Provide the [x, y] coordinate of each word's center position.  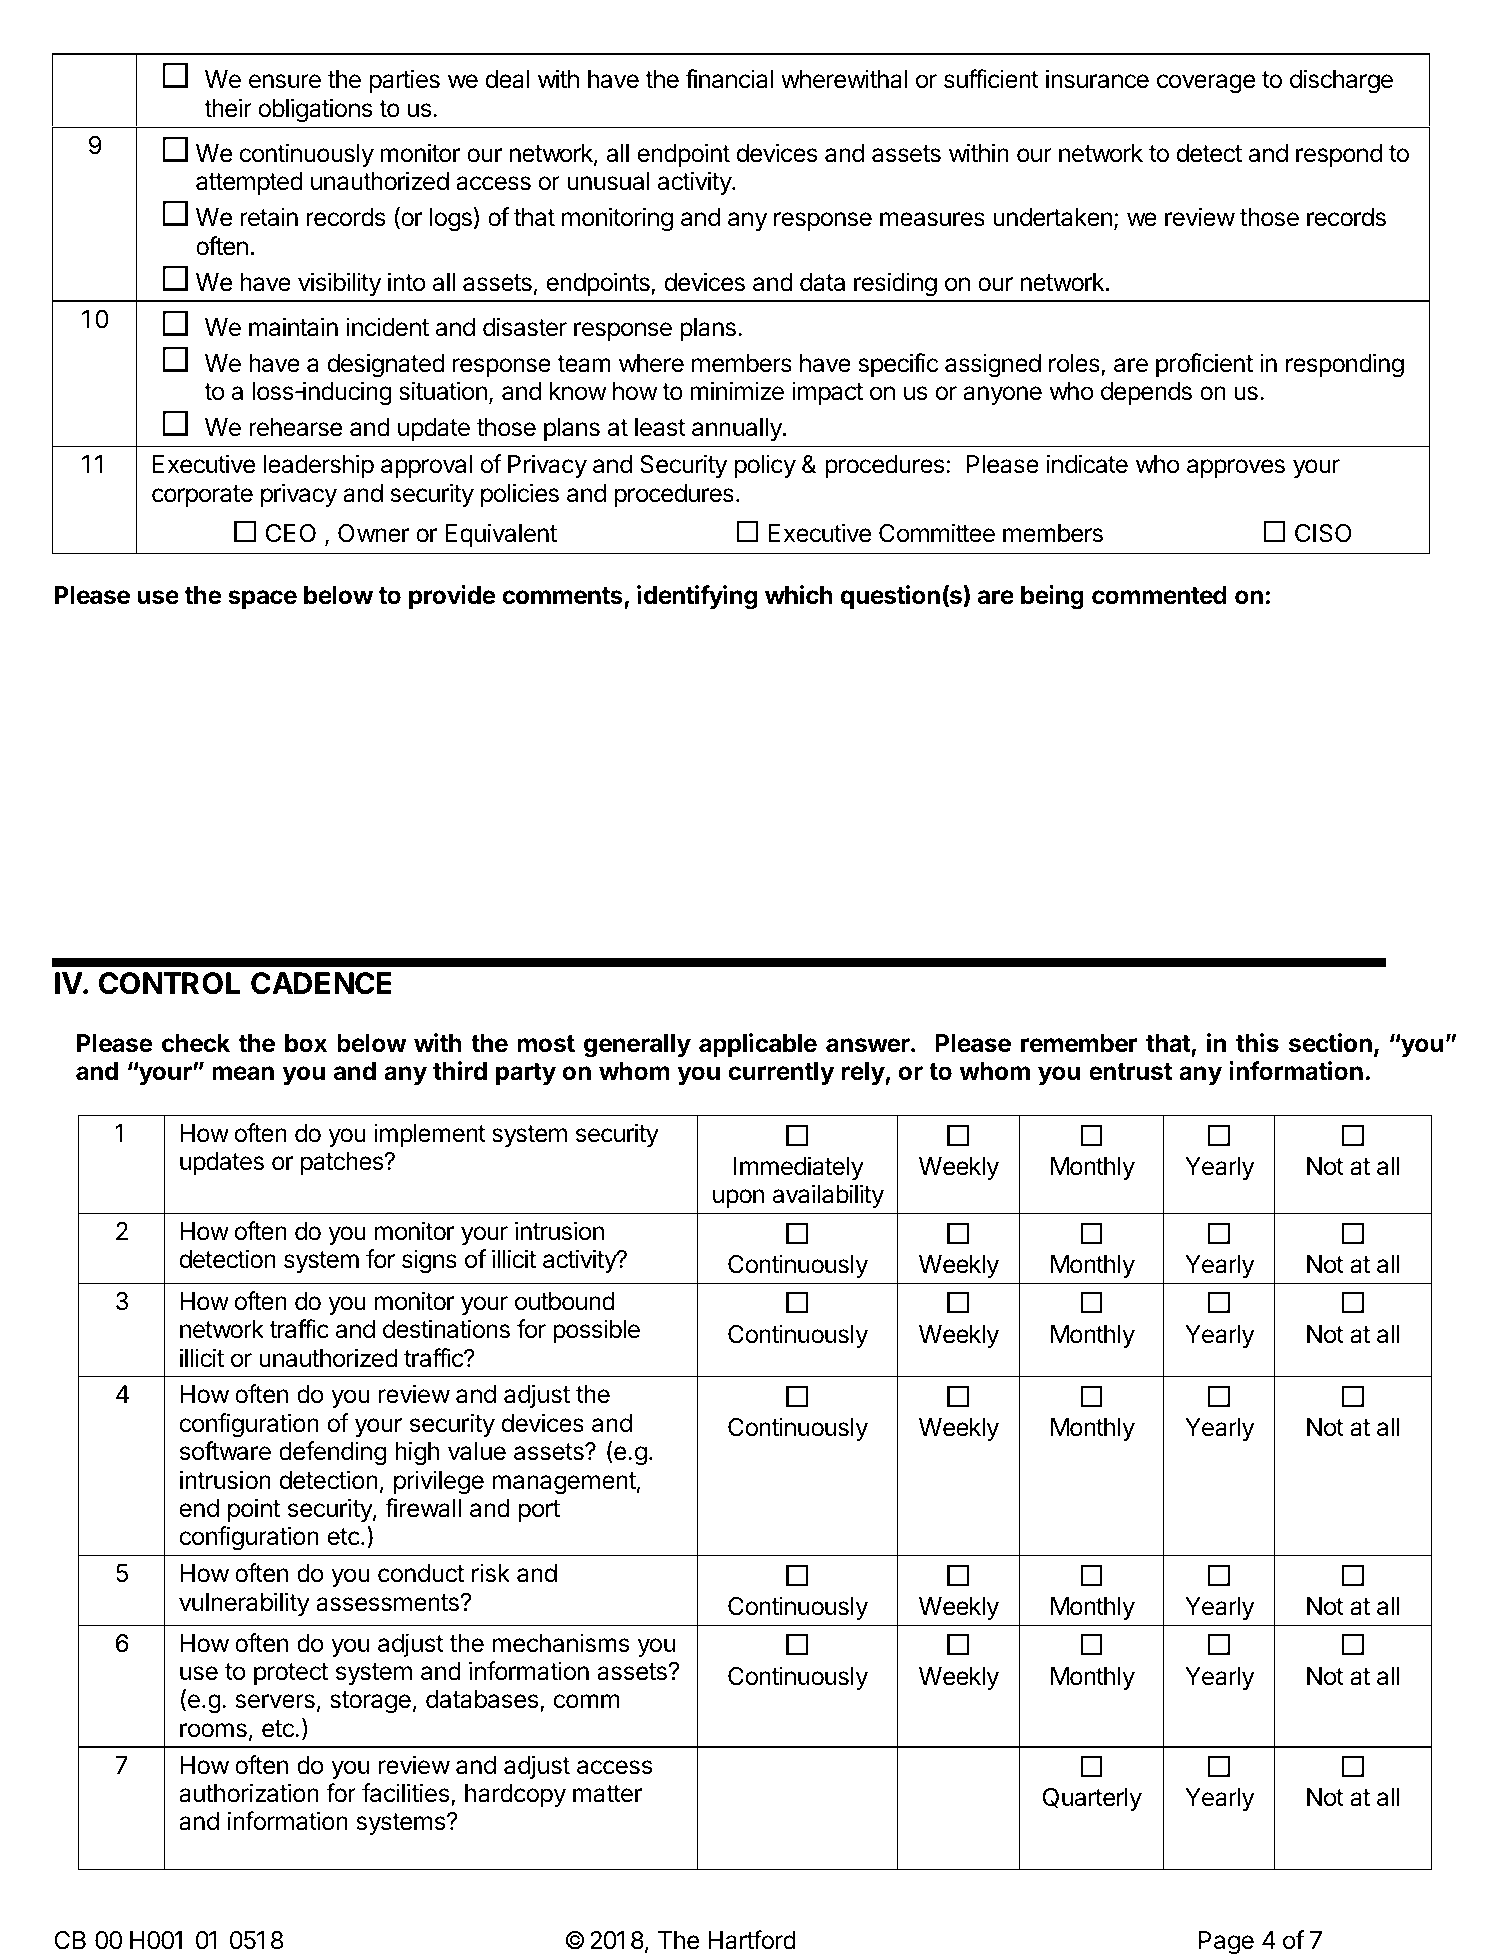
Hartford [752, 1940]
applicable [758, 1045]
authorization [249, 1793]
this [1257, 1043]
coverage [1206, 84]
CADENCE [321, 983]
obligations [315, 110]
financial [729, 79]
